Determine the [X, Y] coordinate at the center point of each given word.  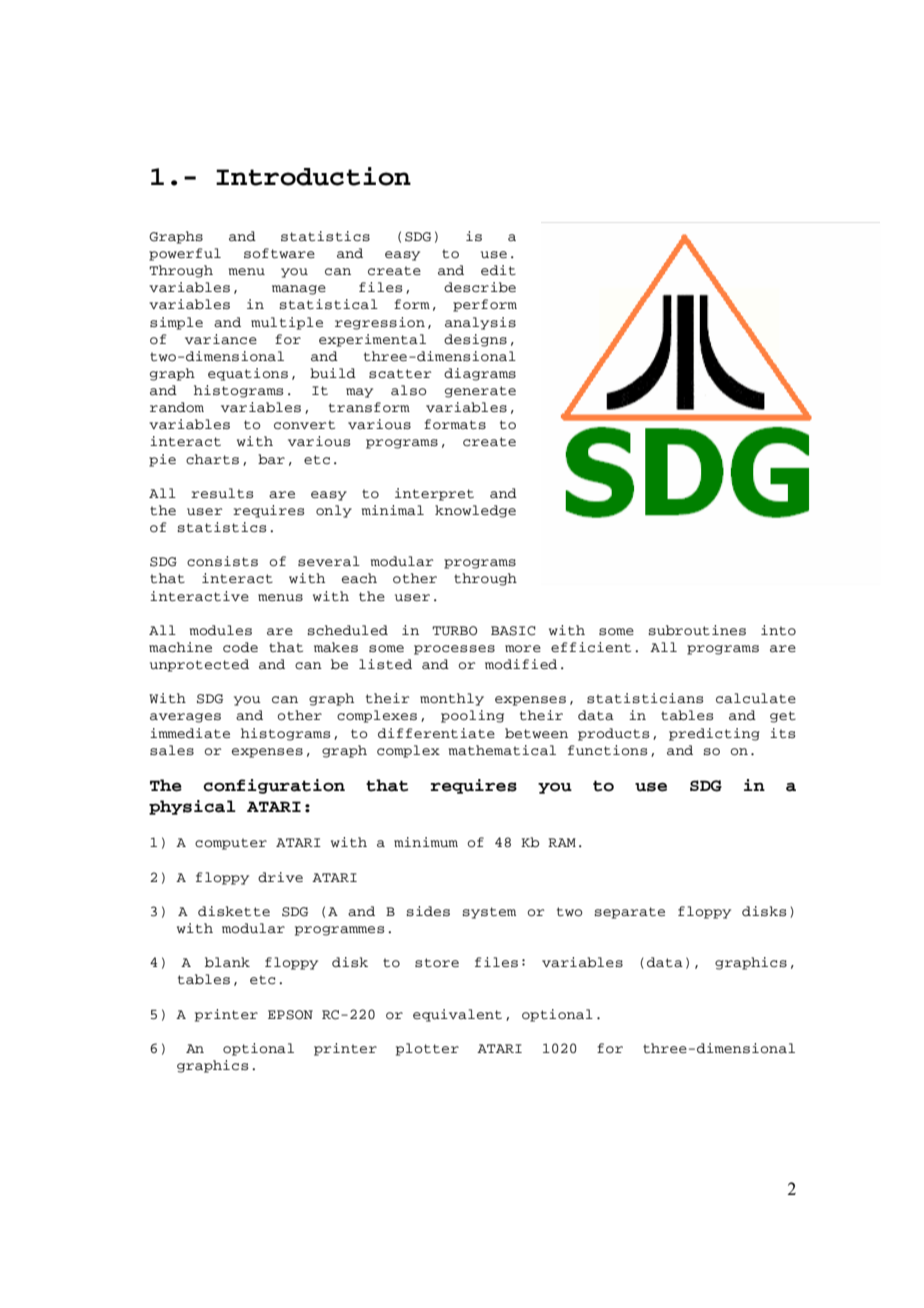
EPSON [290, 1015]
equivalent [457, 1015]
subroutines [697, 630]
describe [480, 287]
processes [454, 650]
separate [630, 913]
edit [498, 270]
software [279, 253]
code [240, 647]
